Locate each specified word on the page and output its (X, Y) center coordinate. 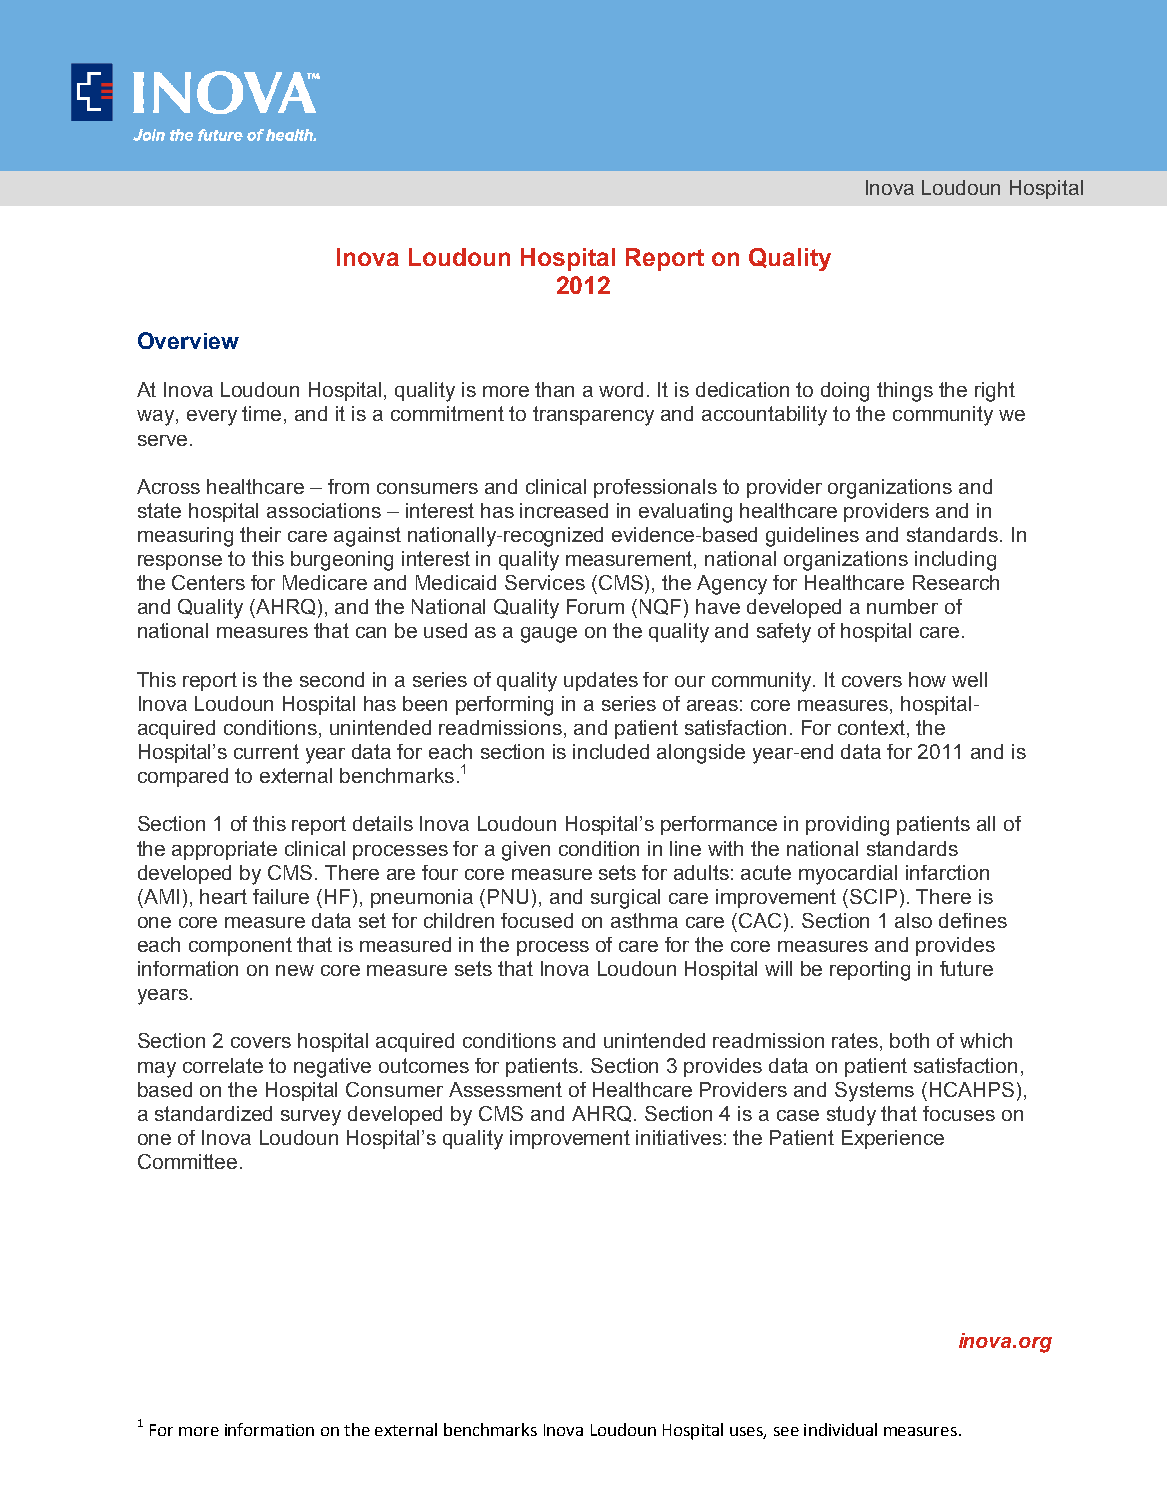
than (554, 389)
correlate (223, 1065)
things (905, 392)
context (873, 729)
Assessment (505, 1089)
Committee (187, 1161)
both (909, 1040)
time (263, 415)
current (266, 751)
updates (601, 681)
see (786, 1431)
